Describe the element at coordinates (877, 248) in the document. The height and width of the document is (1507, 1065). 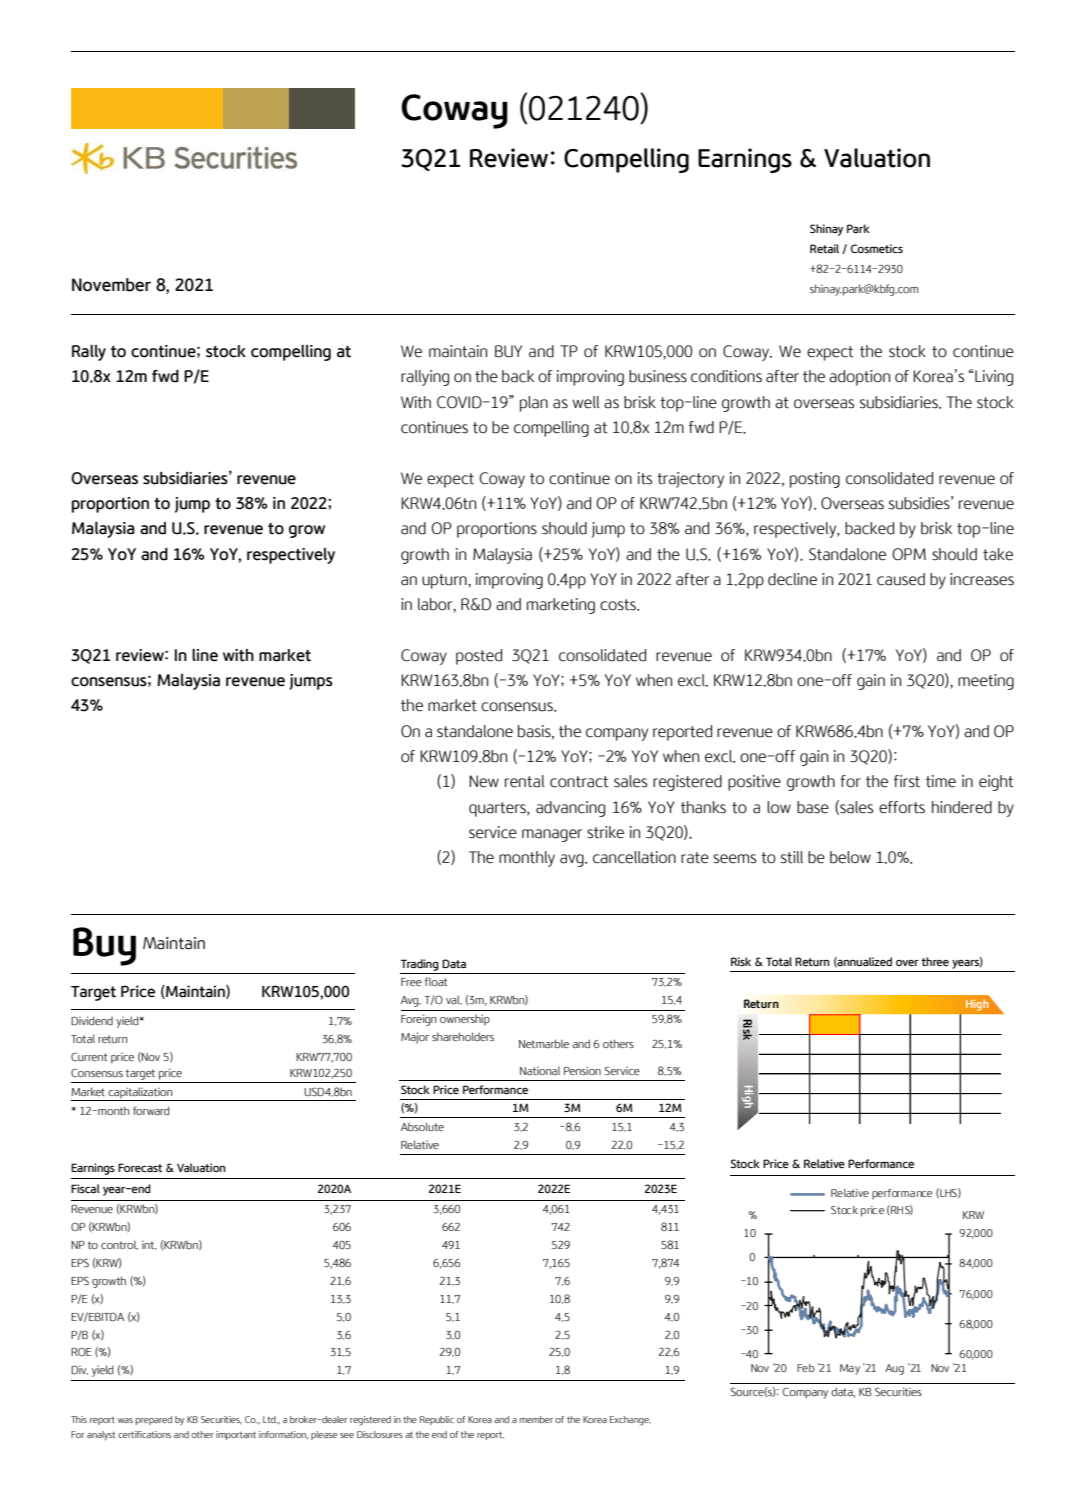
I see `Cosmetics` at that location.
